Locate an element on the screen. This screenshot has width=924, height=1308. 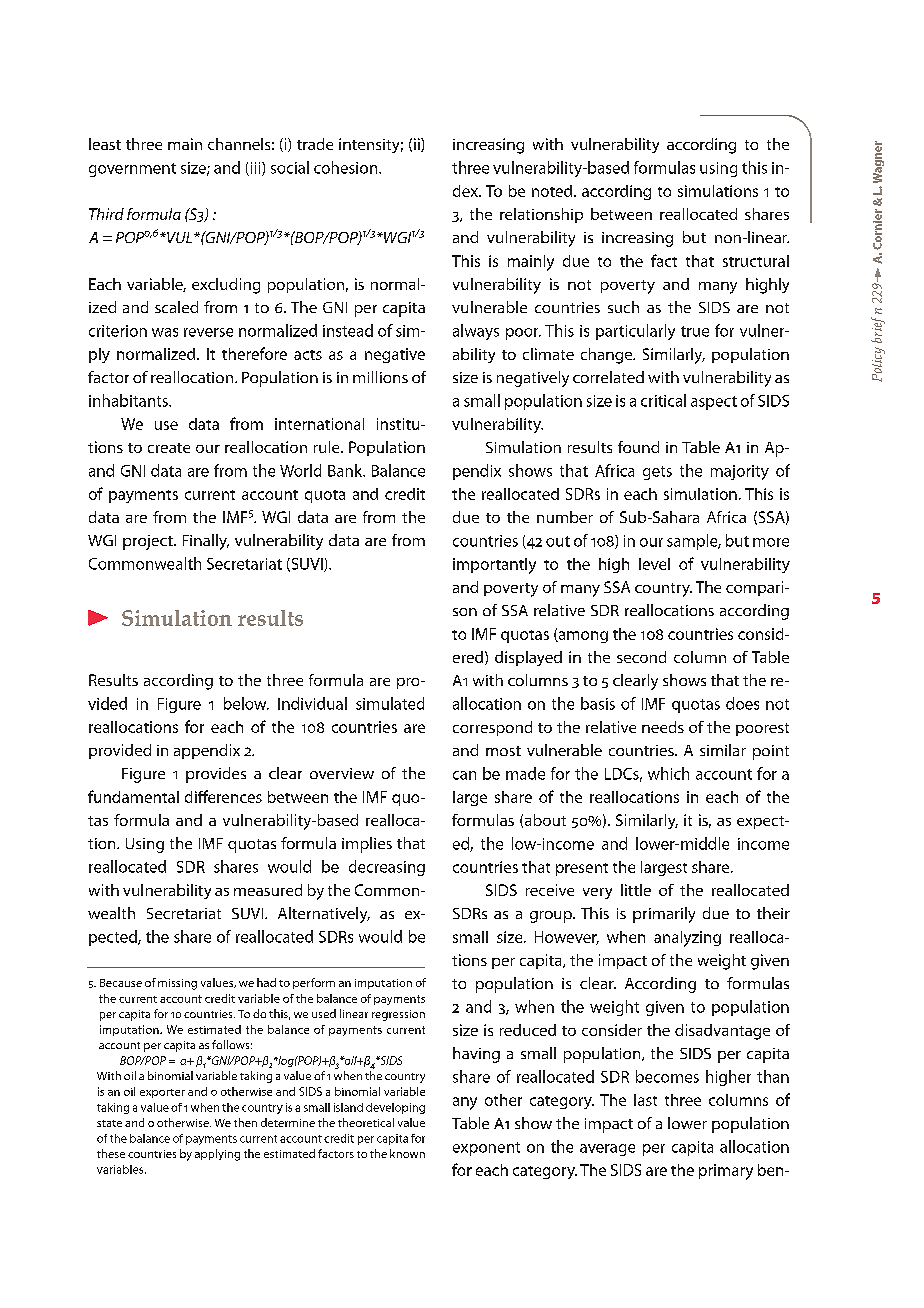
primarily is located at coordinates (664, 915).
